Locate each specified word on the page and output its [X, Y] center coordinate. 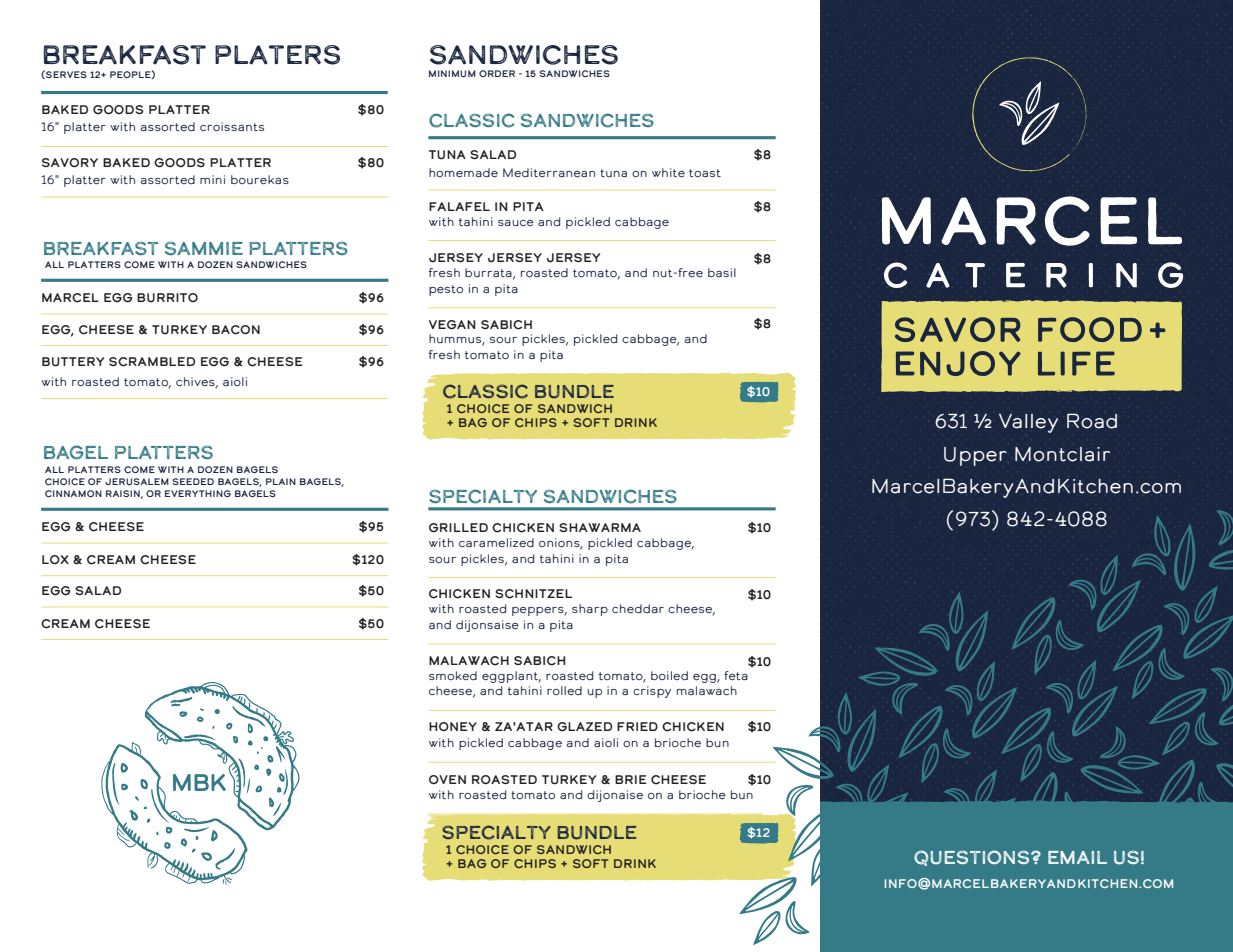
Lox [55, 559]
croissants [232, 127]
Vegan [452, 325]
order [497, 73]
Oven [447, 779]
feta [736, 675]
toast [705, 173]
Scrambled [152, 362]
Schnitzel [533, 594]
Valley [1028, 423]
